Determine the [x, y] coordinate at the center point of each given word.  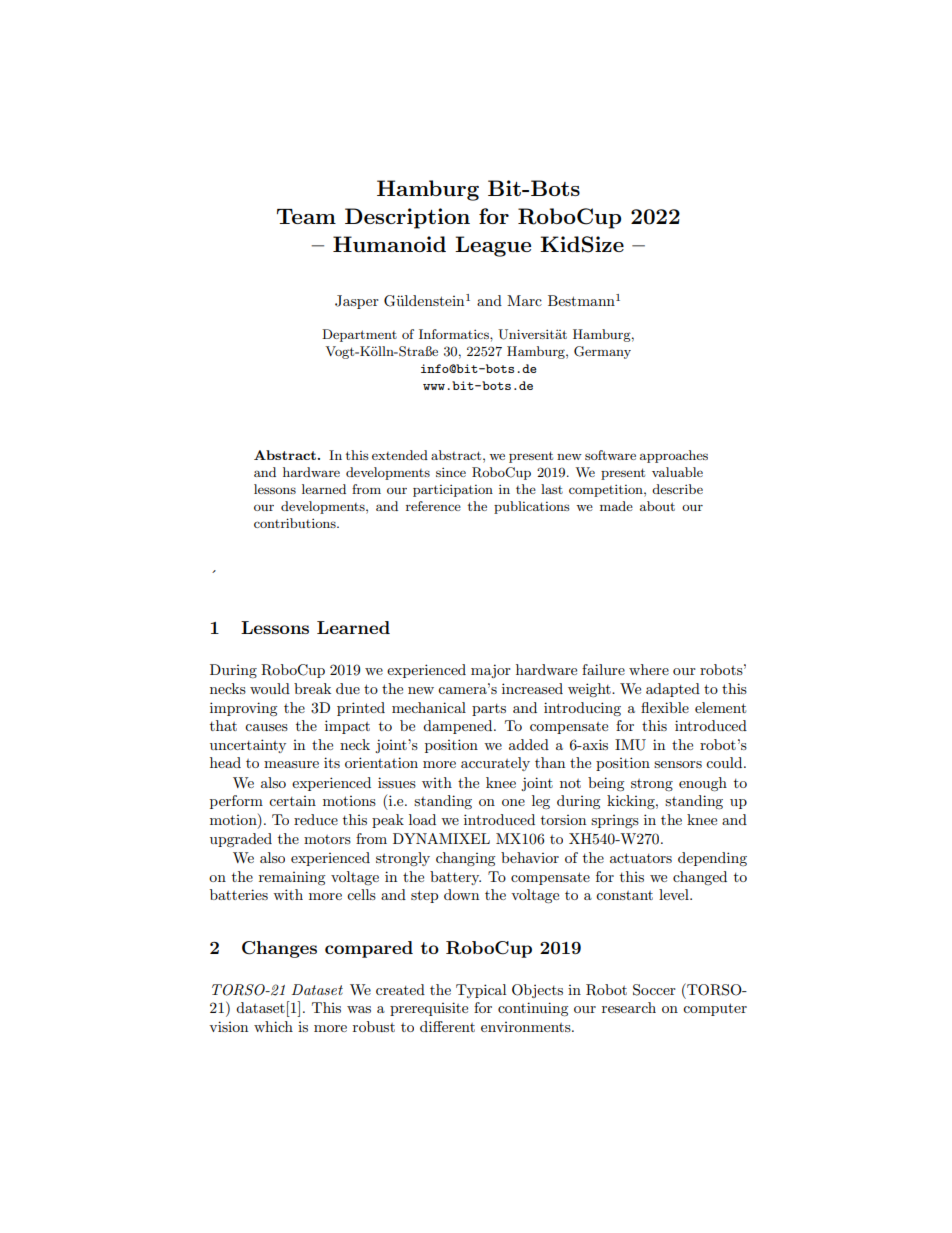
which [273, 1026]
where [649, 669]
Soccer [654, 990]
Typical [481, 991]
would [270, 688]
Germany [602, 352]
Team [306, 216]
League [493, 246]
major [491, 671]
